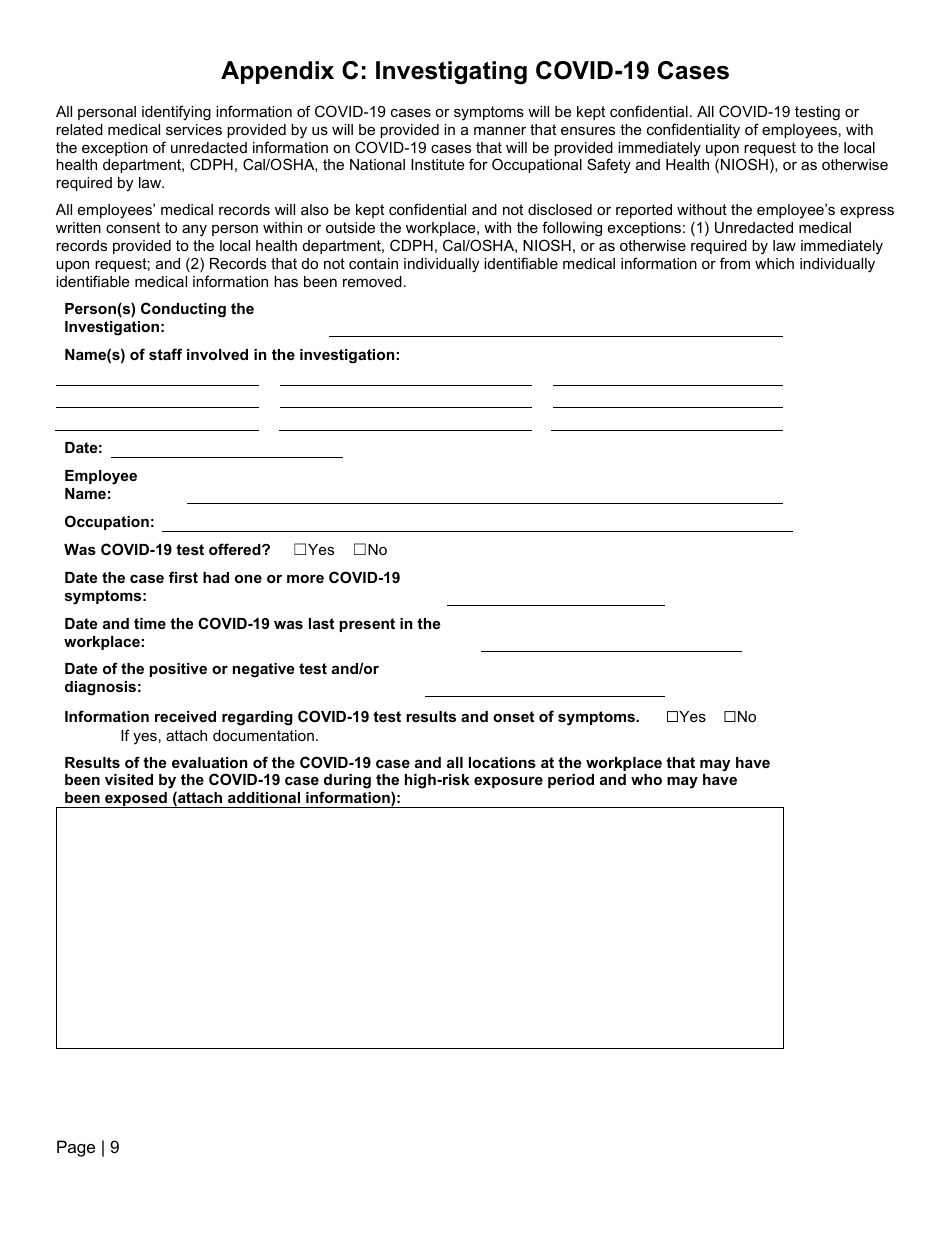 The height and width of the document is (1233, 952). What do you see at coordinates (176, 113) in the document?
I see `identifying` at bounding box center [176, 113].
